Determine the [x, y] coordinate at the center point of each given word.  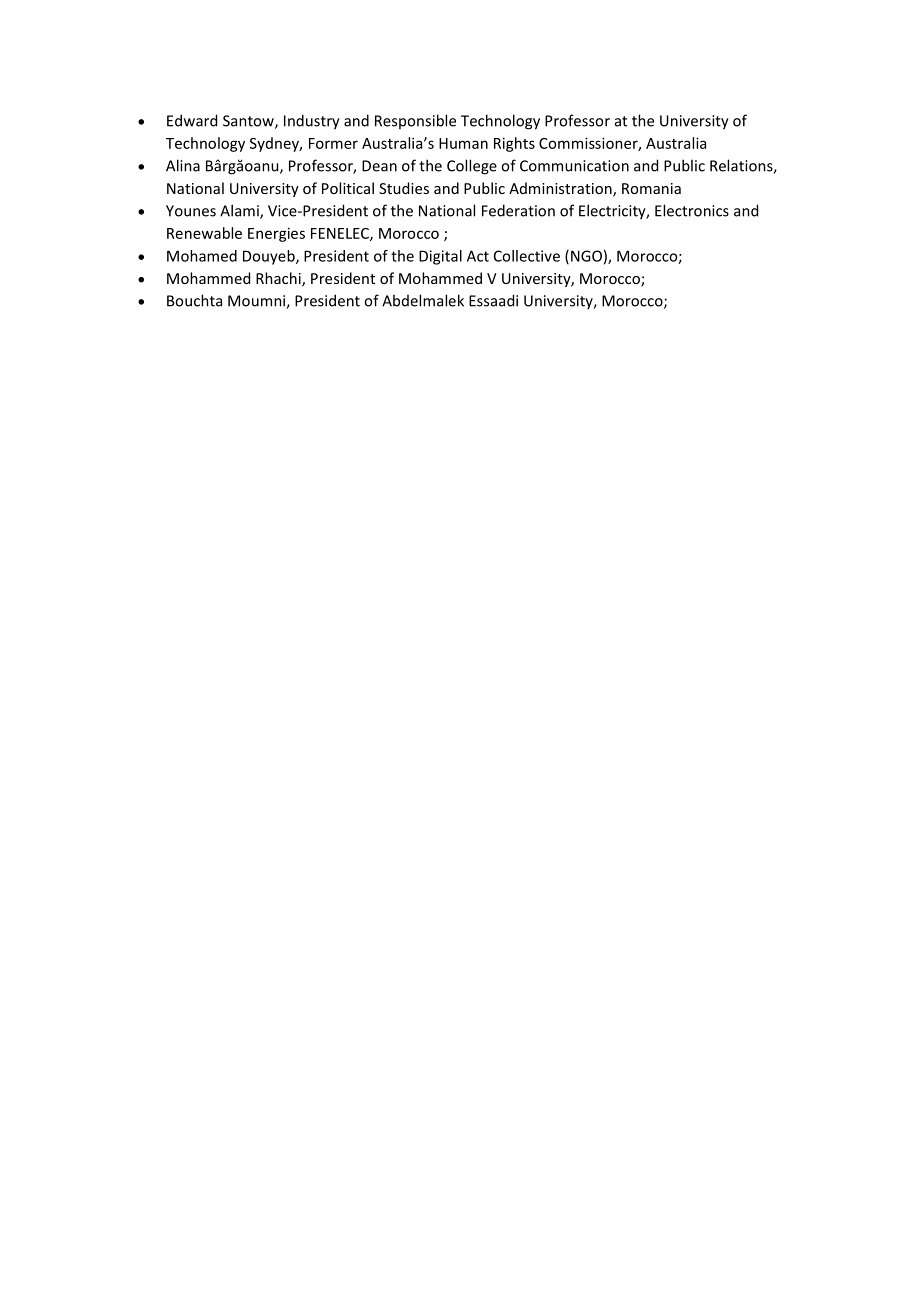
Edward [192, 120]
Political [348, 188]
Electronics [692, 210]
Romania [651, 188]
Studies [404, 188]
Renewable [204, 233]
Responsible [415, 121]
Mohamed [202, 256]
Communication [574, 166]
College [472, 167]
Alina [183, 165]
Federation [518, 210]
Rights [514, 144]
